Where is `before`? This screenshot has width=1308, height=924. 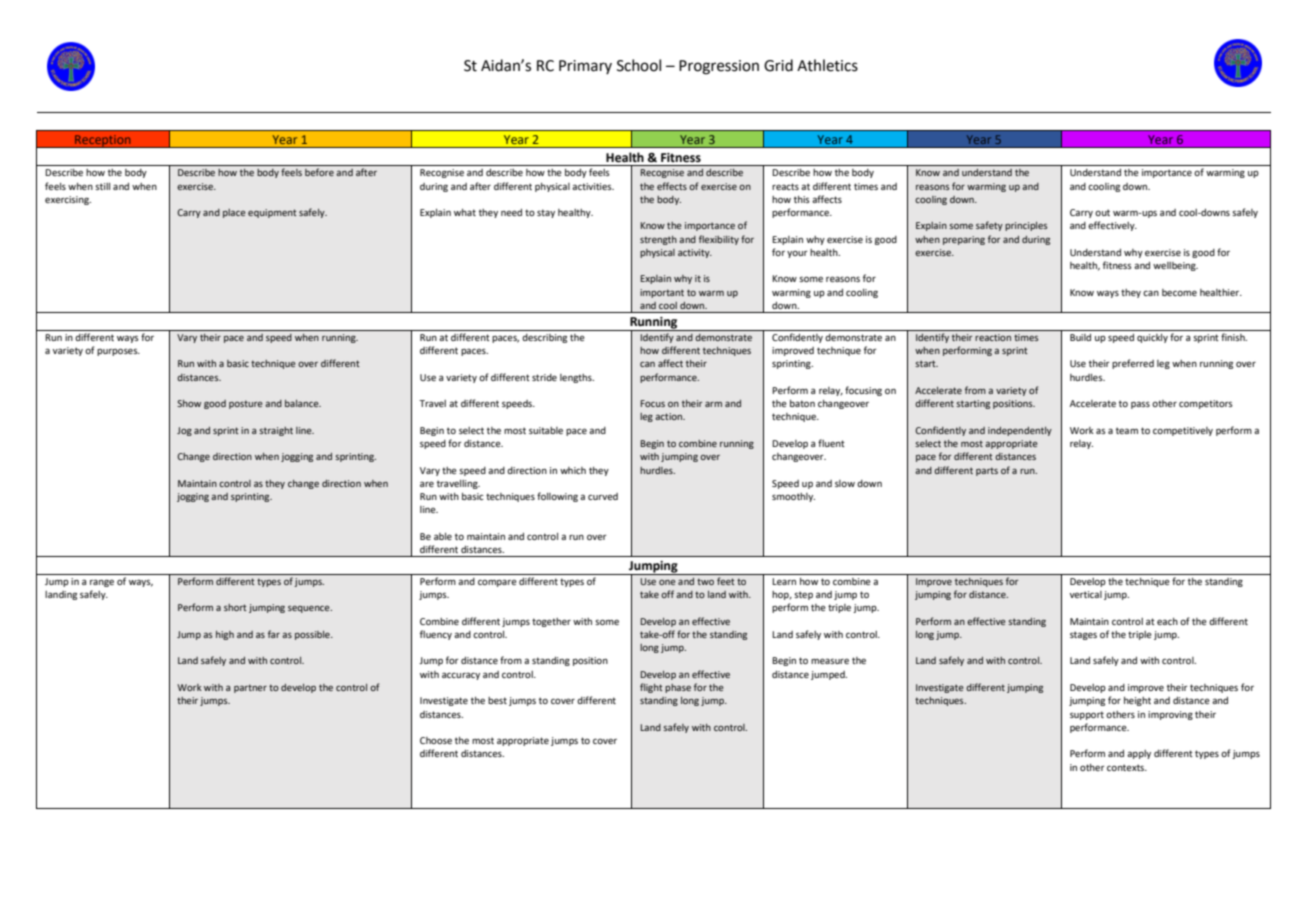
before is located at coordinates (319, 172).
